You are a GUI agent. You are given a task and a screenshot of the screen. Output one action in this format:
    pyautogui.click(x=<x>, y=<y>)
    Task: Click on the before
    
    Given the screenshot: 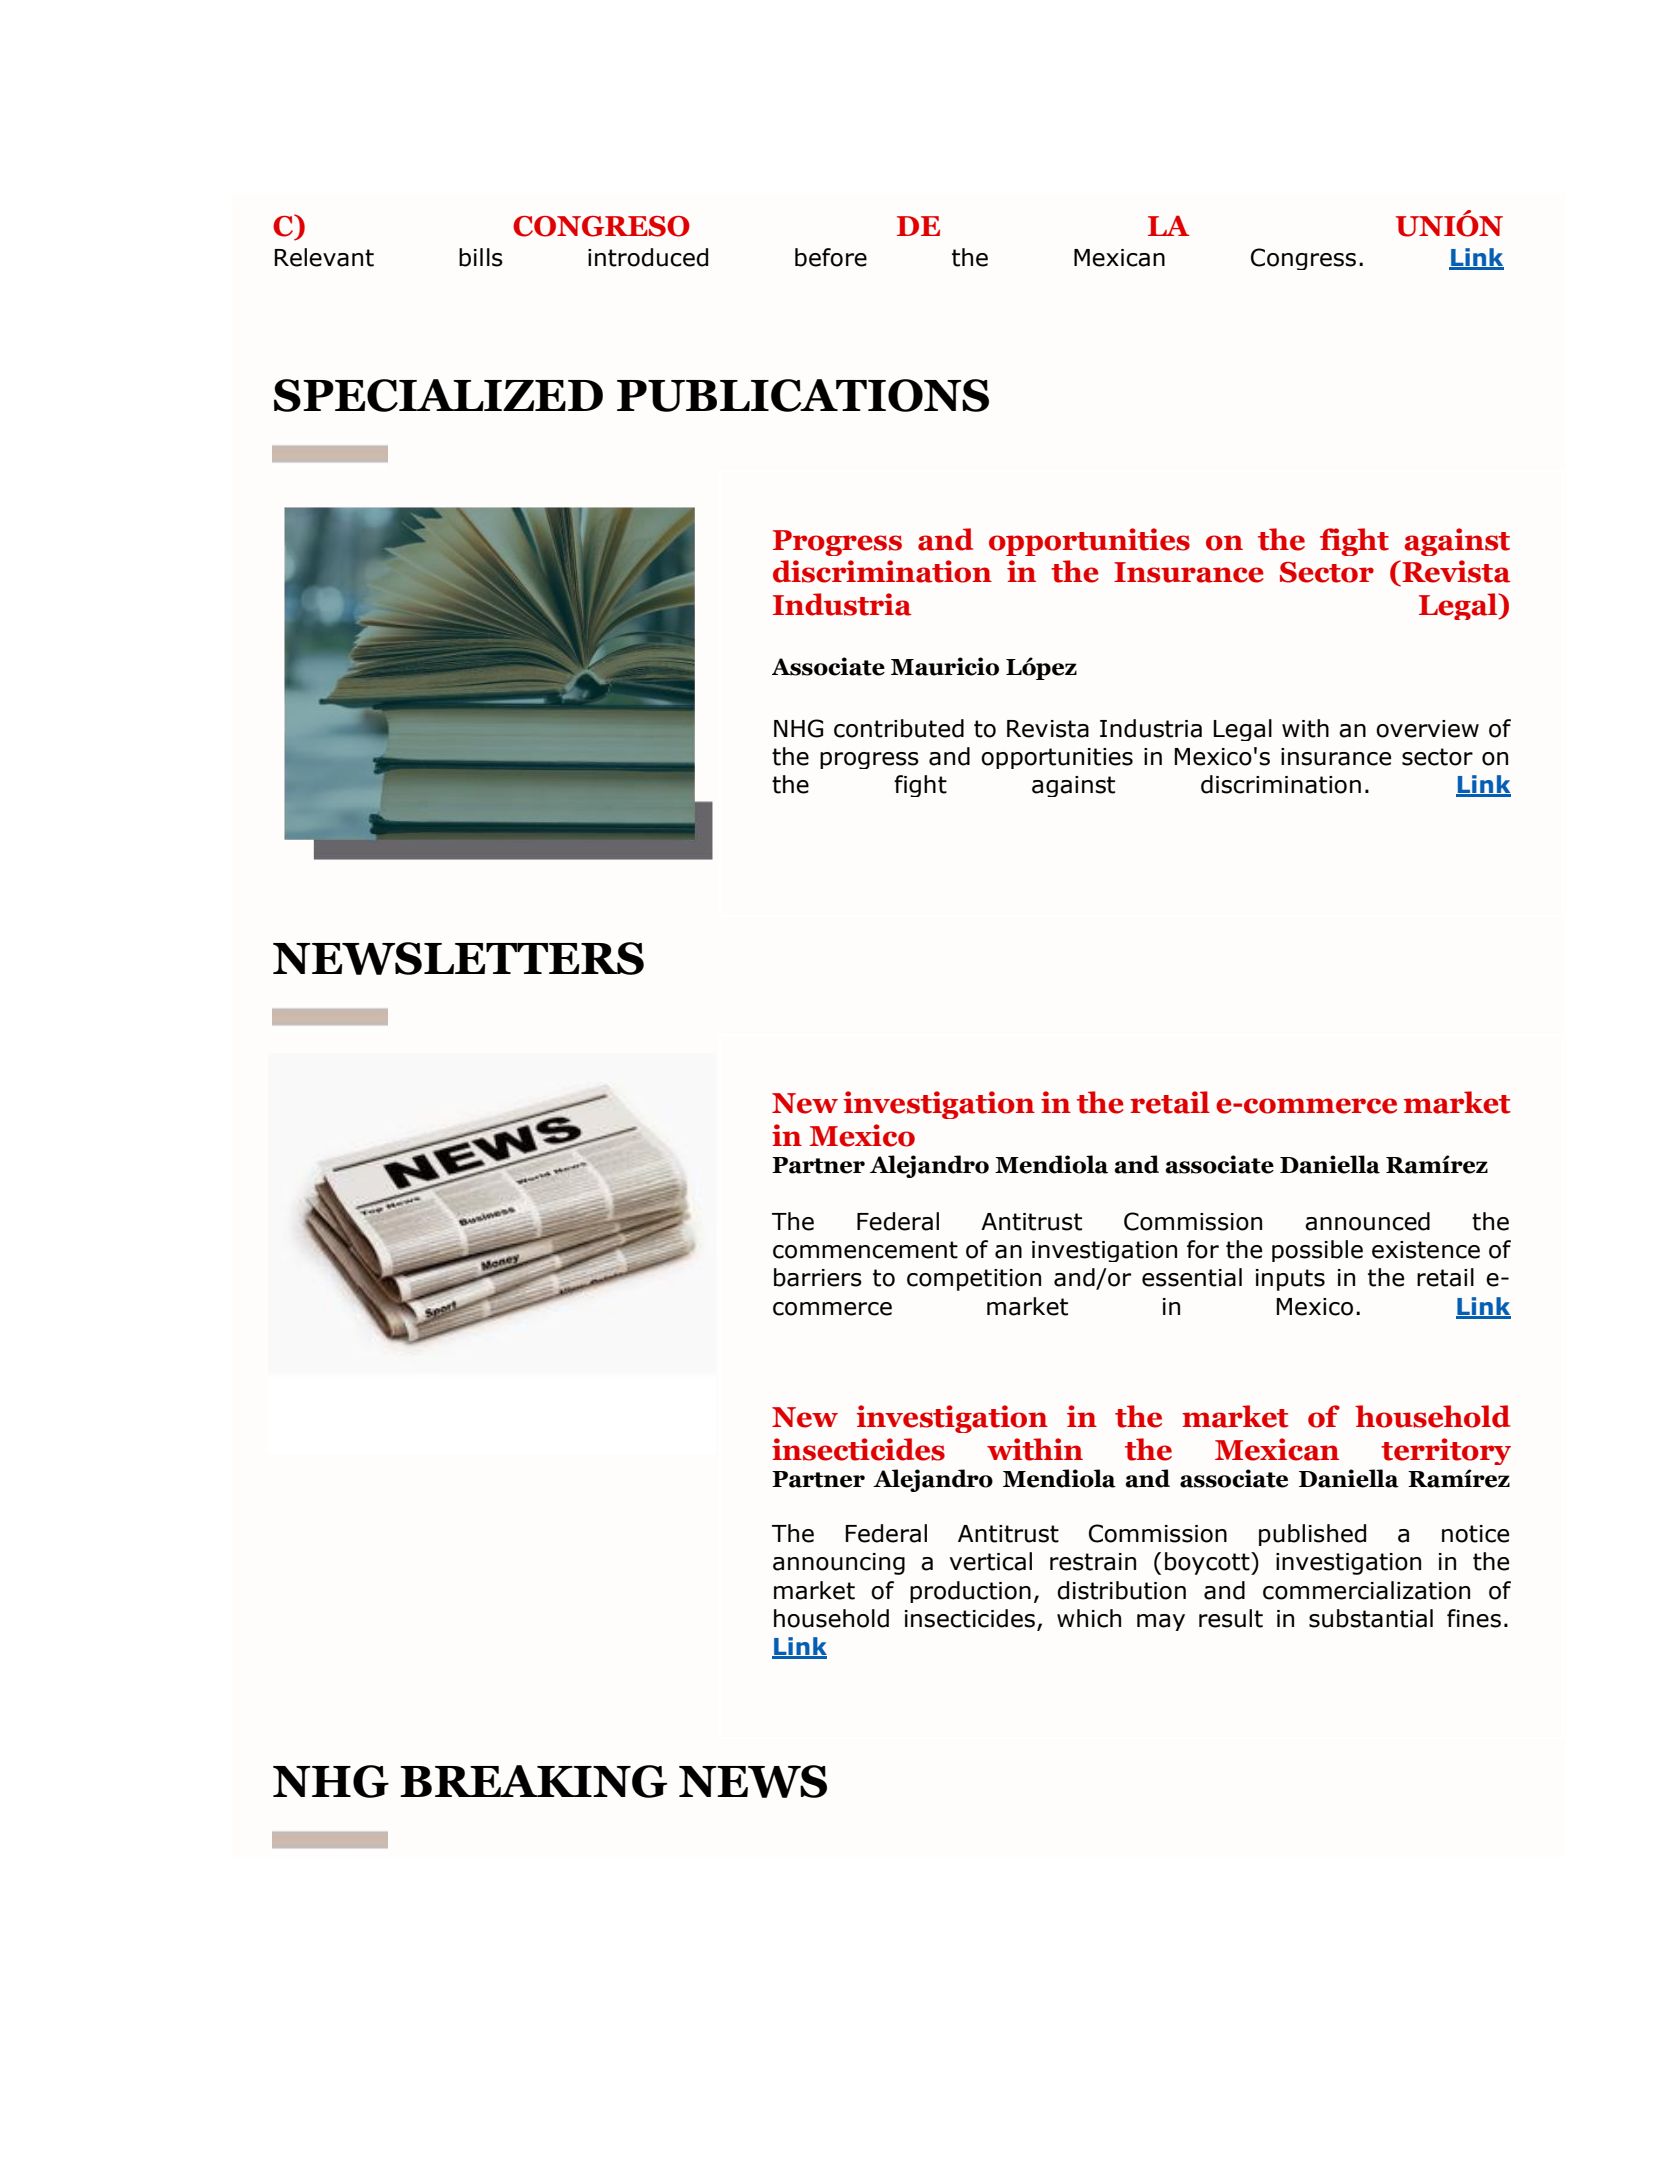 What is the action you would take?
    pyautogui.click(x=831, y=257)
